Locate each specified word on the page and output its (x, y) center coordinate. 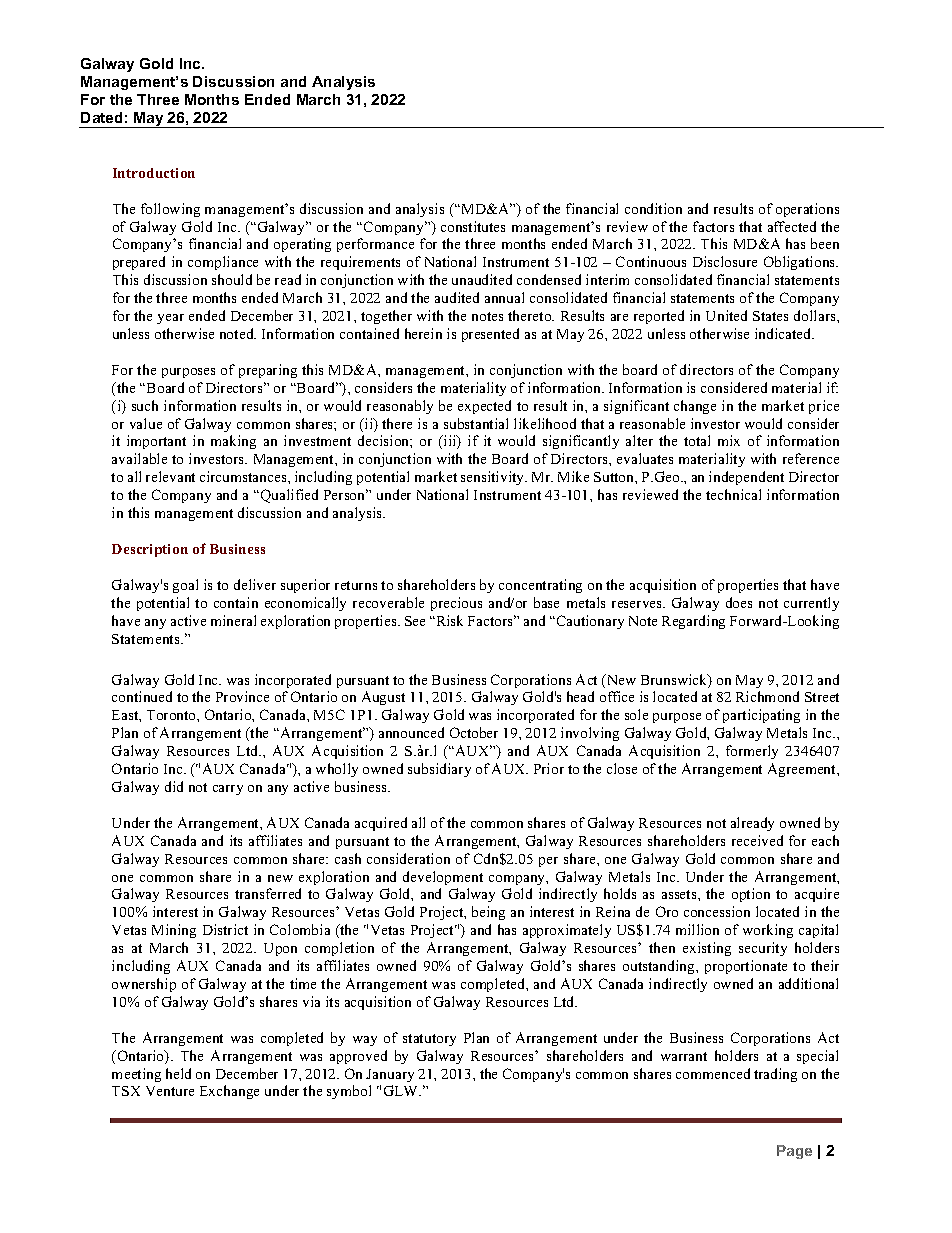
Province (242, 696)
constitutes (473, 226)
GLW (402, 1090)
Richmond (767, 696)
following (170, 210)
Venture (170, 1091)
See (415, 621)
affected (792, 226)
